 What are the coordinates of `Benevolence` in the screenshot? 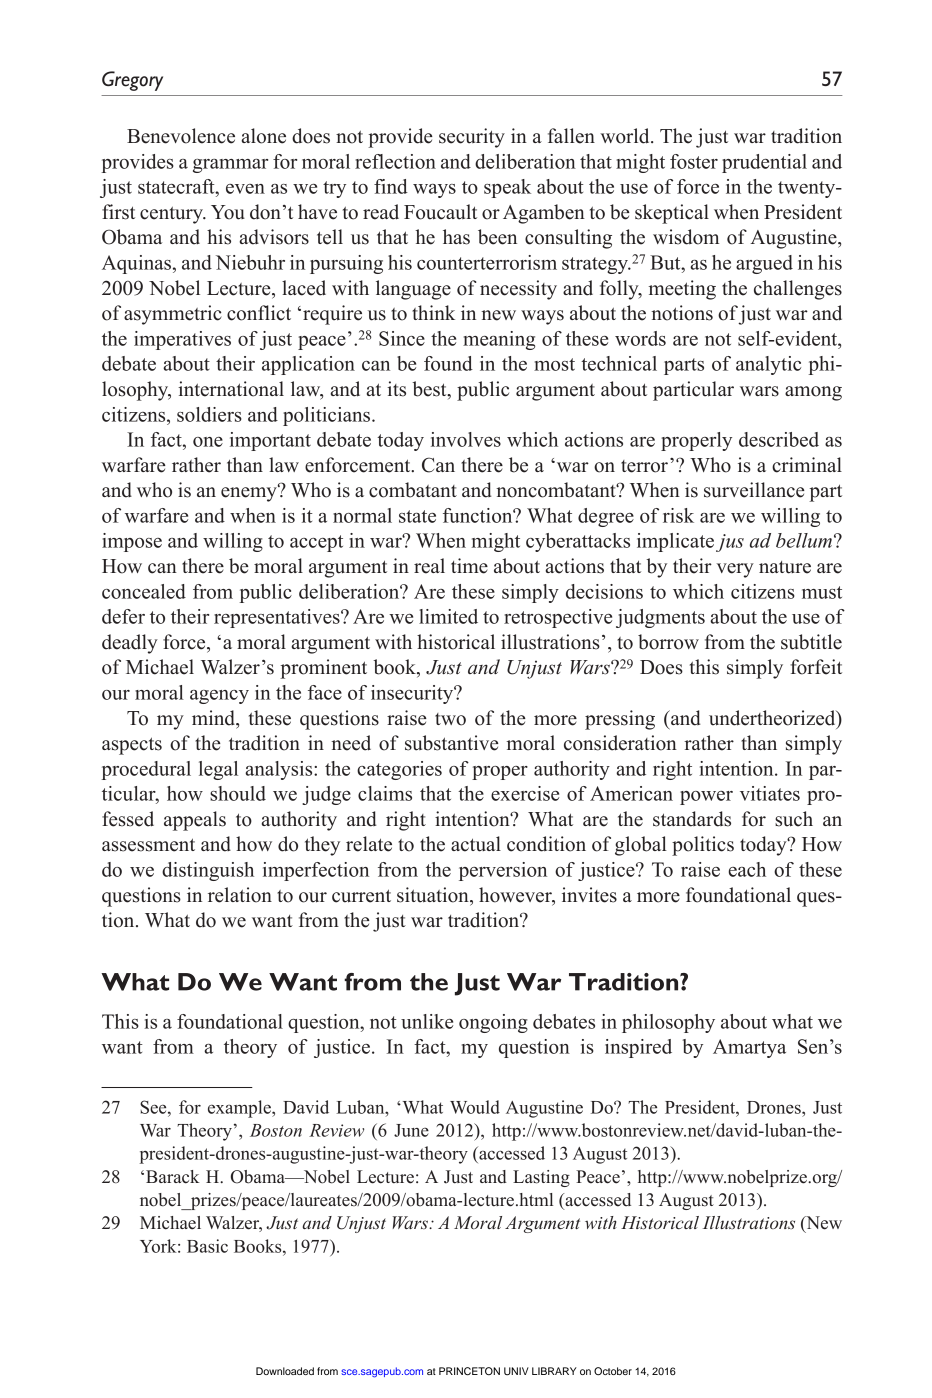 It's located at (181, 136).
